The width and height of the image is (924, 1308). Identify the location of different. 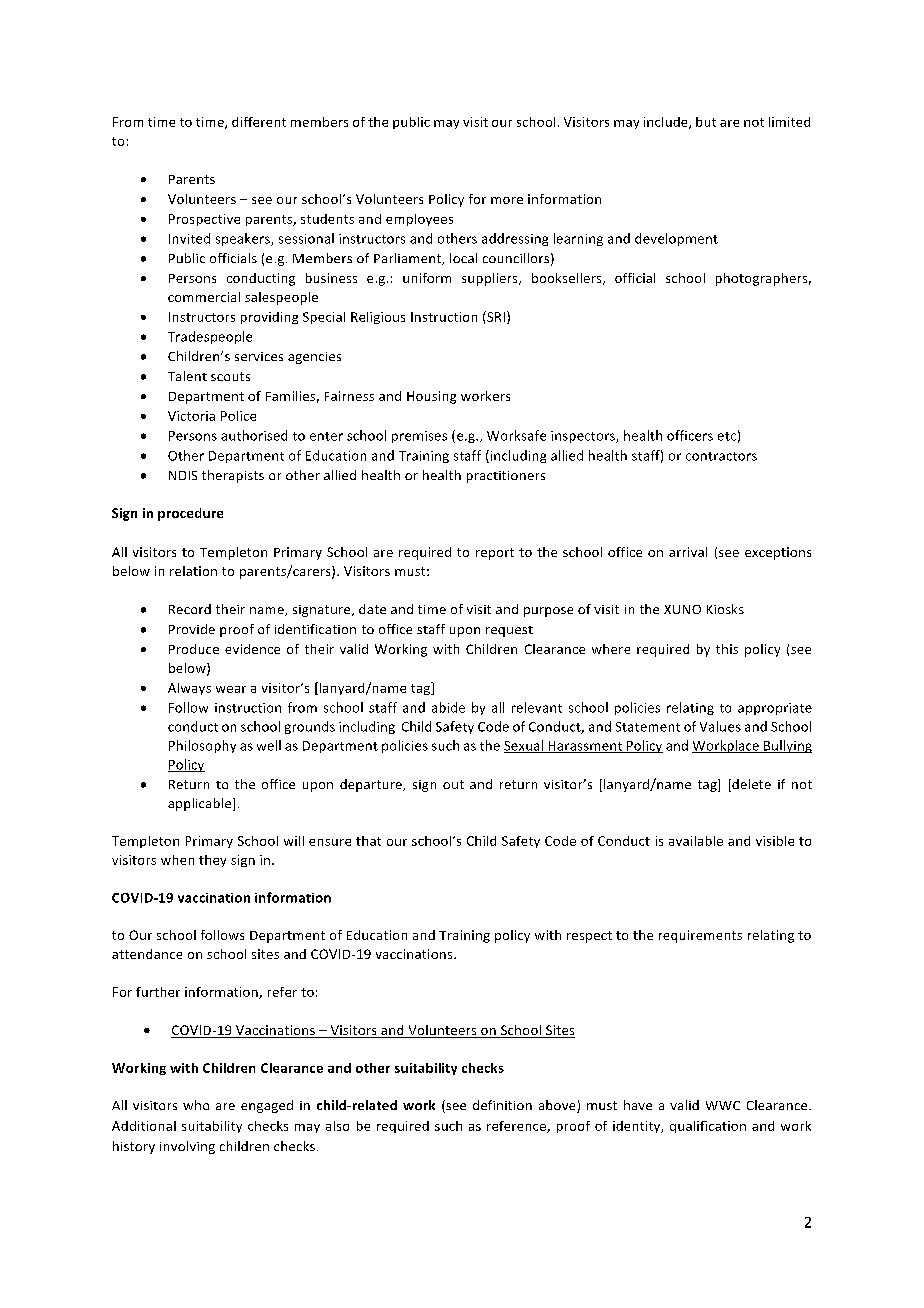
(259, 122).
